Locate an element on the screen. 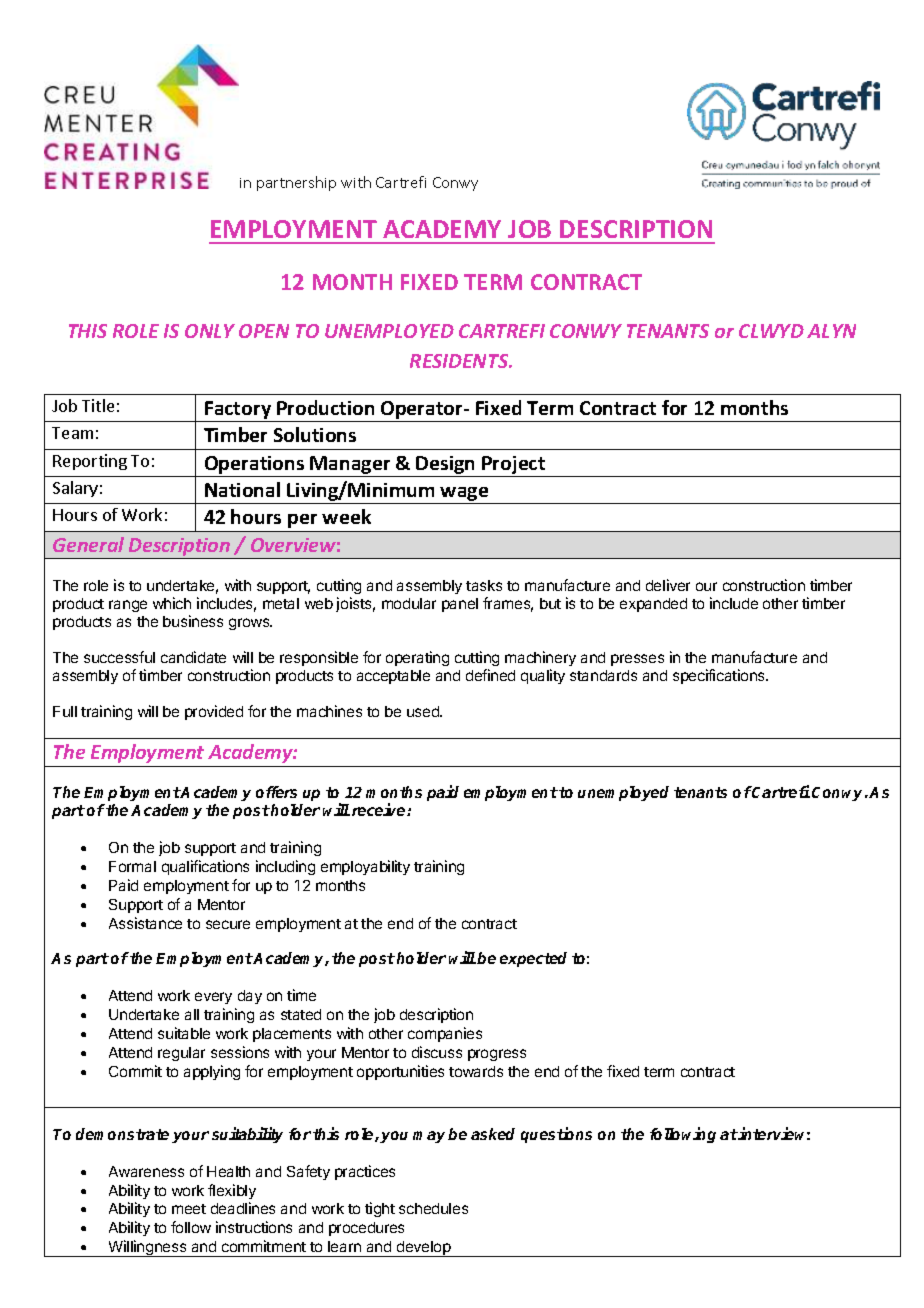 This screenshot has height=1308, width=924. presses is located at coordinates (637, 660).
